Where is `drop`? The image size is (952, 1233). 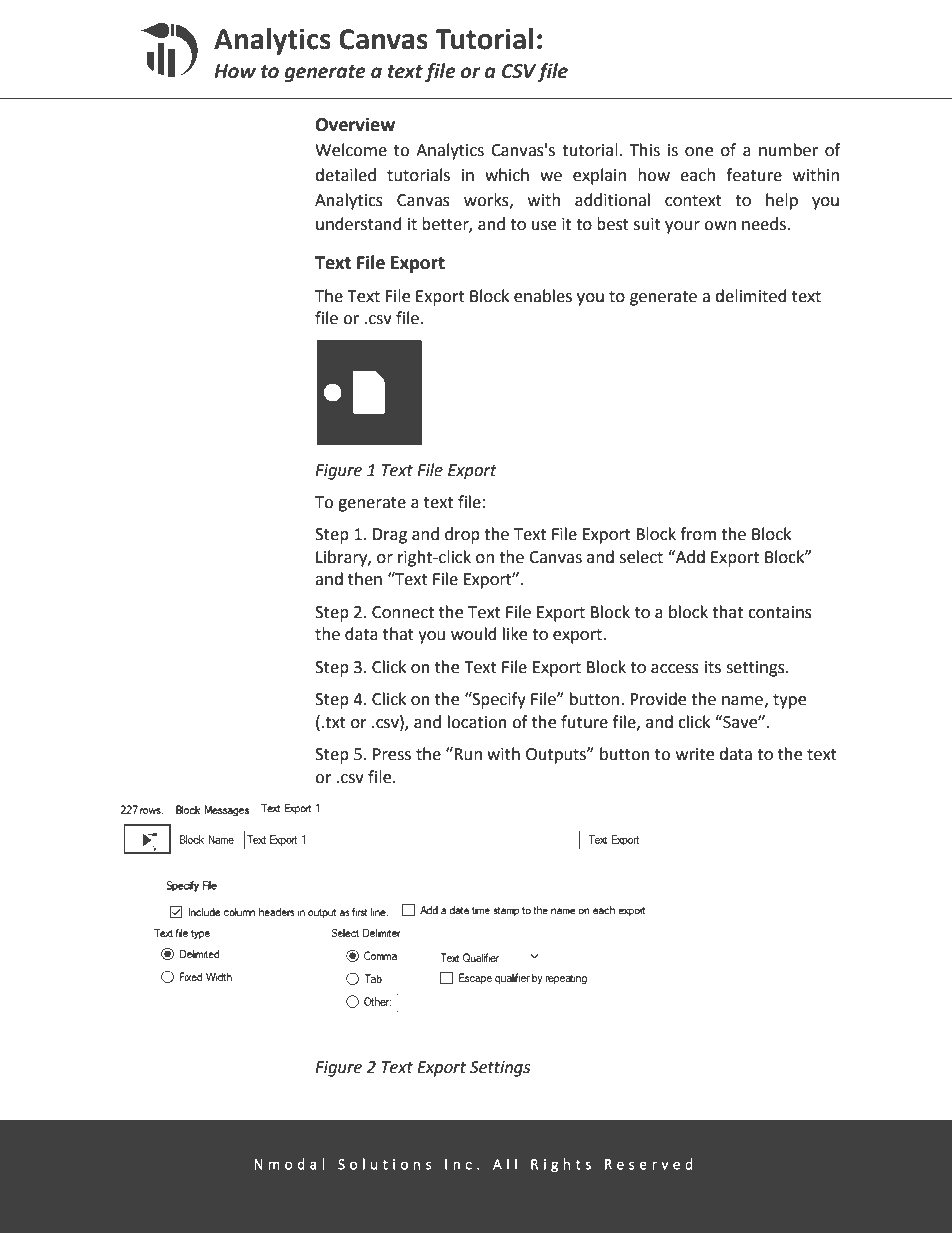
drop is located at coordinates (462, 535).
